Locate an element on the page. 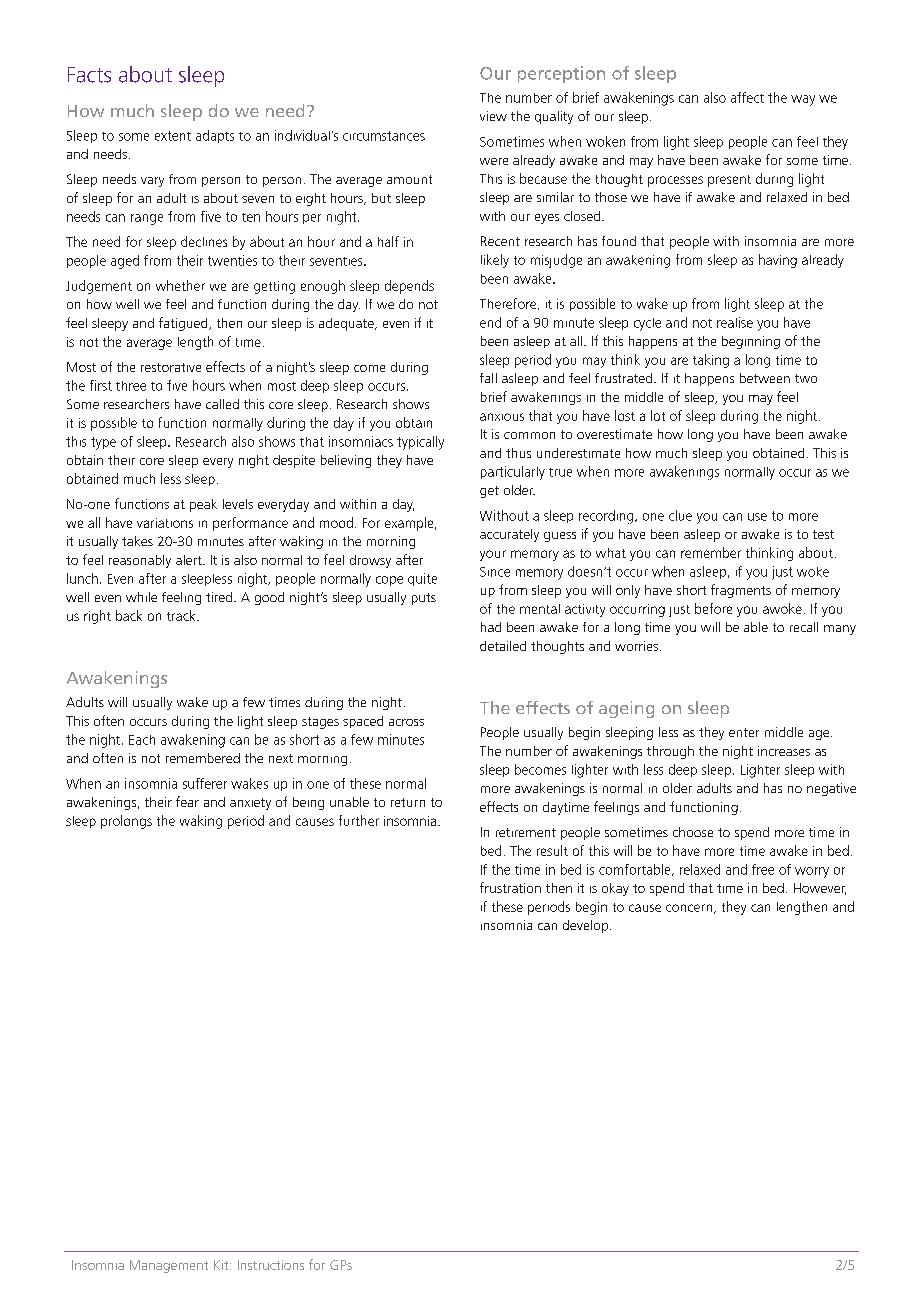 Image resolution: width=924 pixels, height=1308 pixels. affect is located at coordinates (747, 97).
